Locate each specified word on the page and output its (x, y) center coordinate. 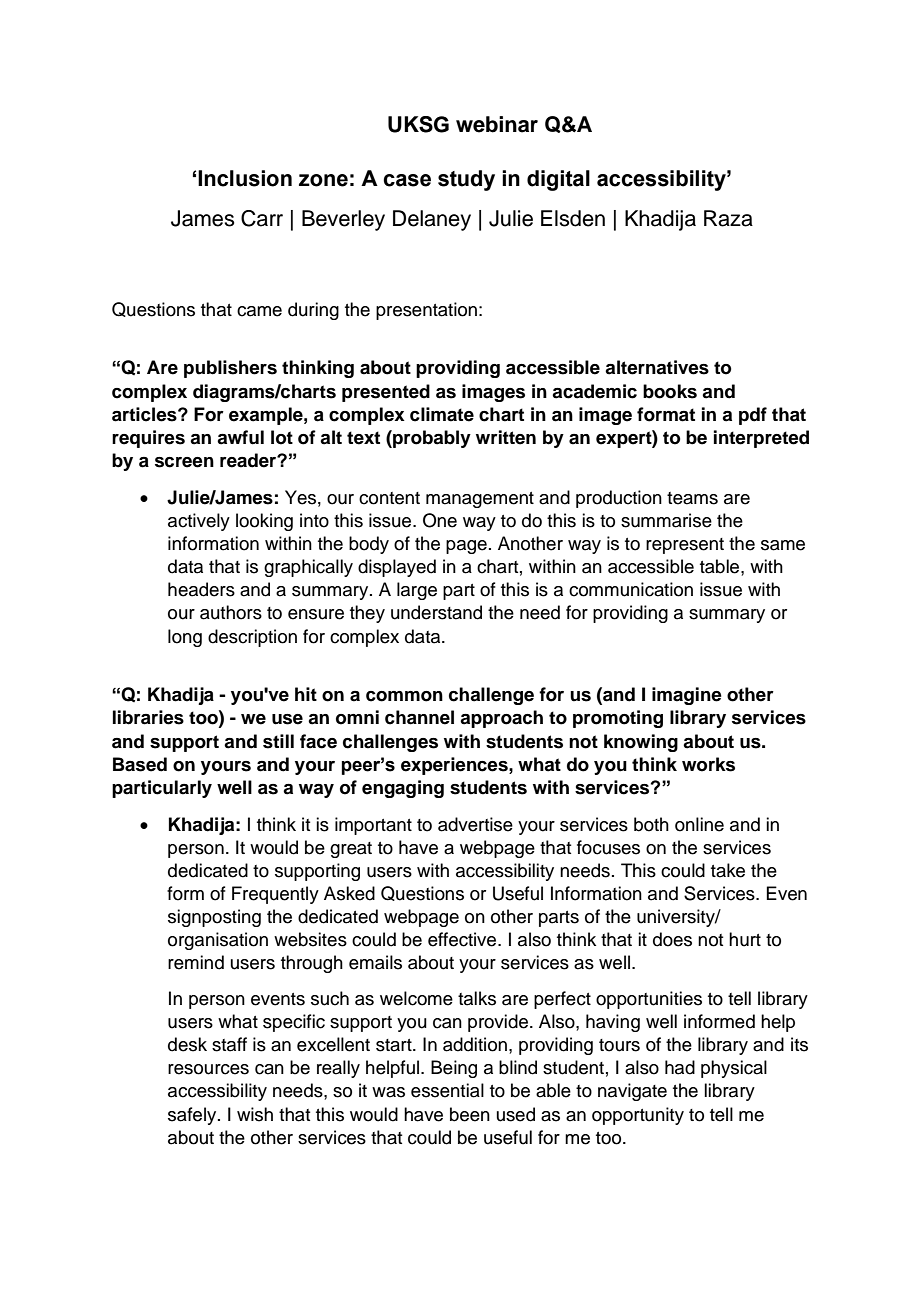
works (708, 764)
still (278, 741)
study (466, 180)
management (480, 500)
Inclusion (245, 178)
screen (184, 462)
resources (208, 1069)
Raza (728, 218)
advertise (475, 824)
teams (692, 498)
